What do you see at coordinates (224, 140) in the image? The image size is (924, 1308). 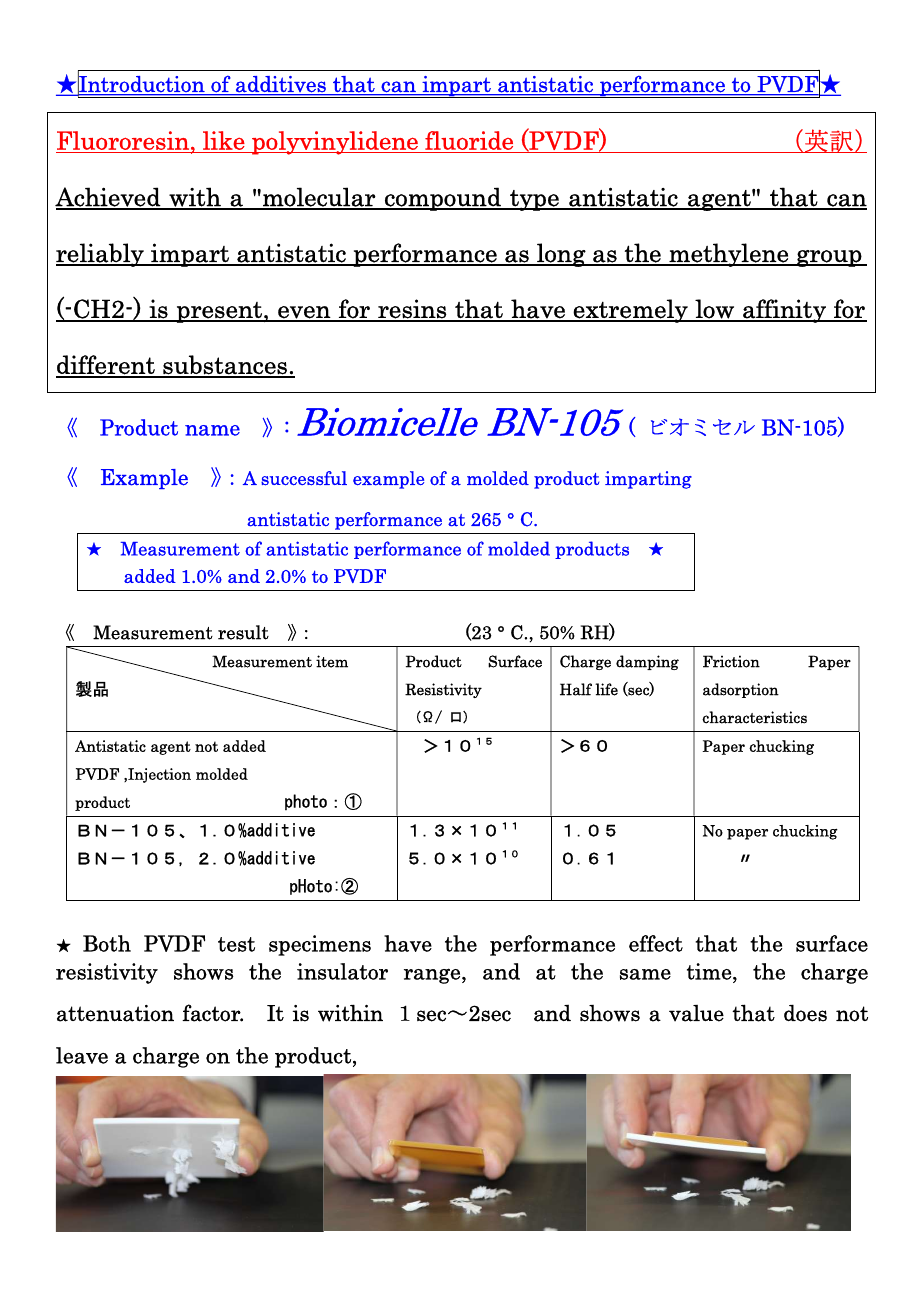 I see `like` at bounding box center [224, 140].
